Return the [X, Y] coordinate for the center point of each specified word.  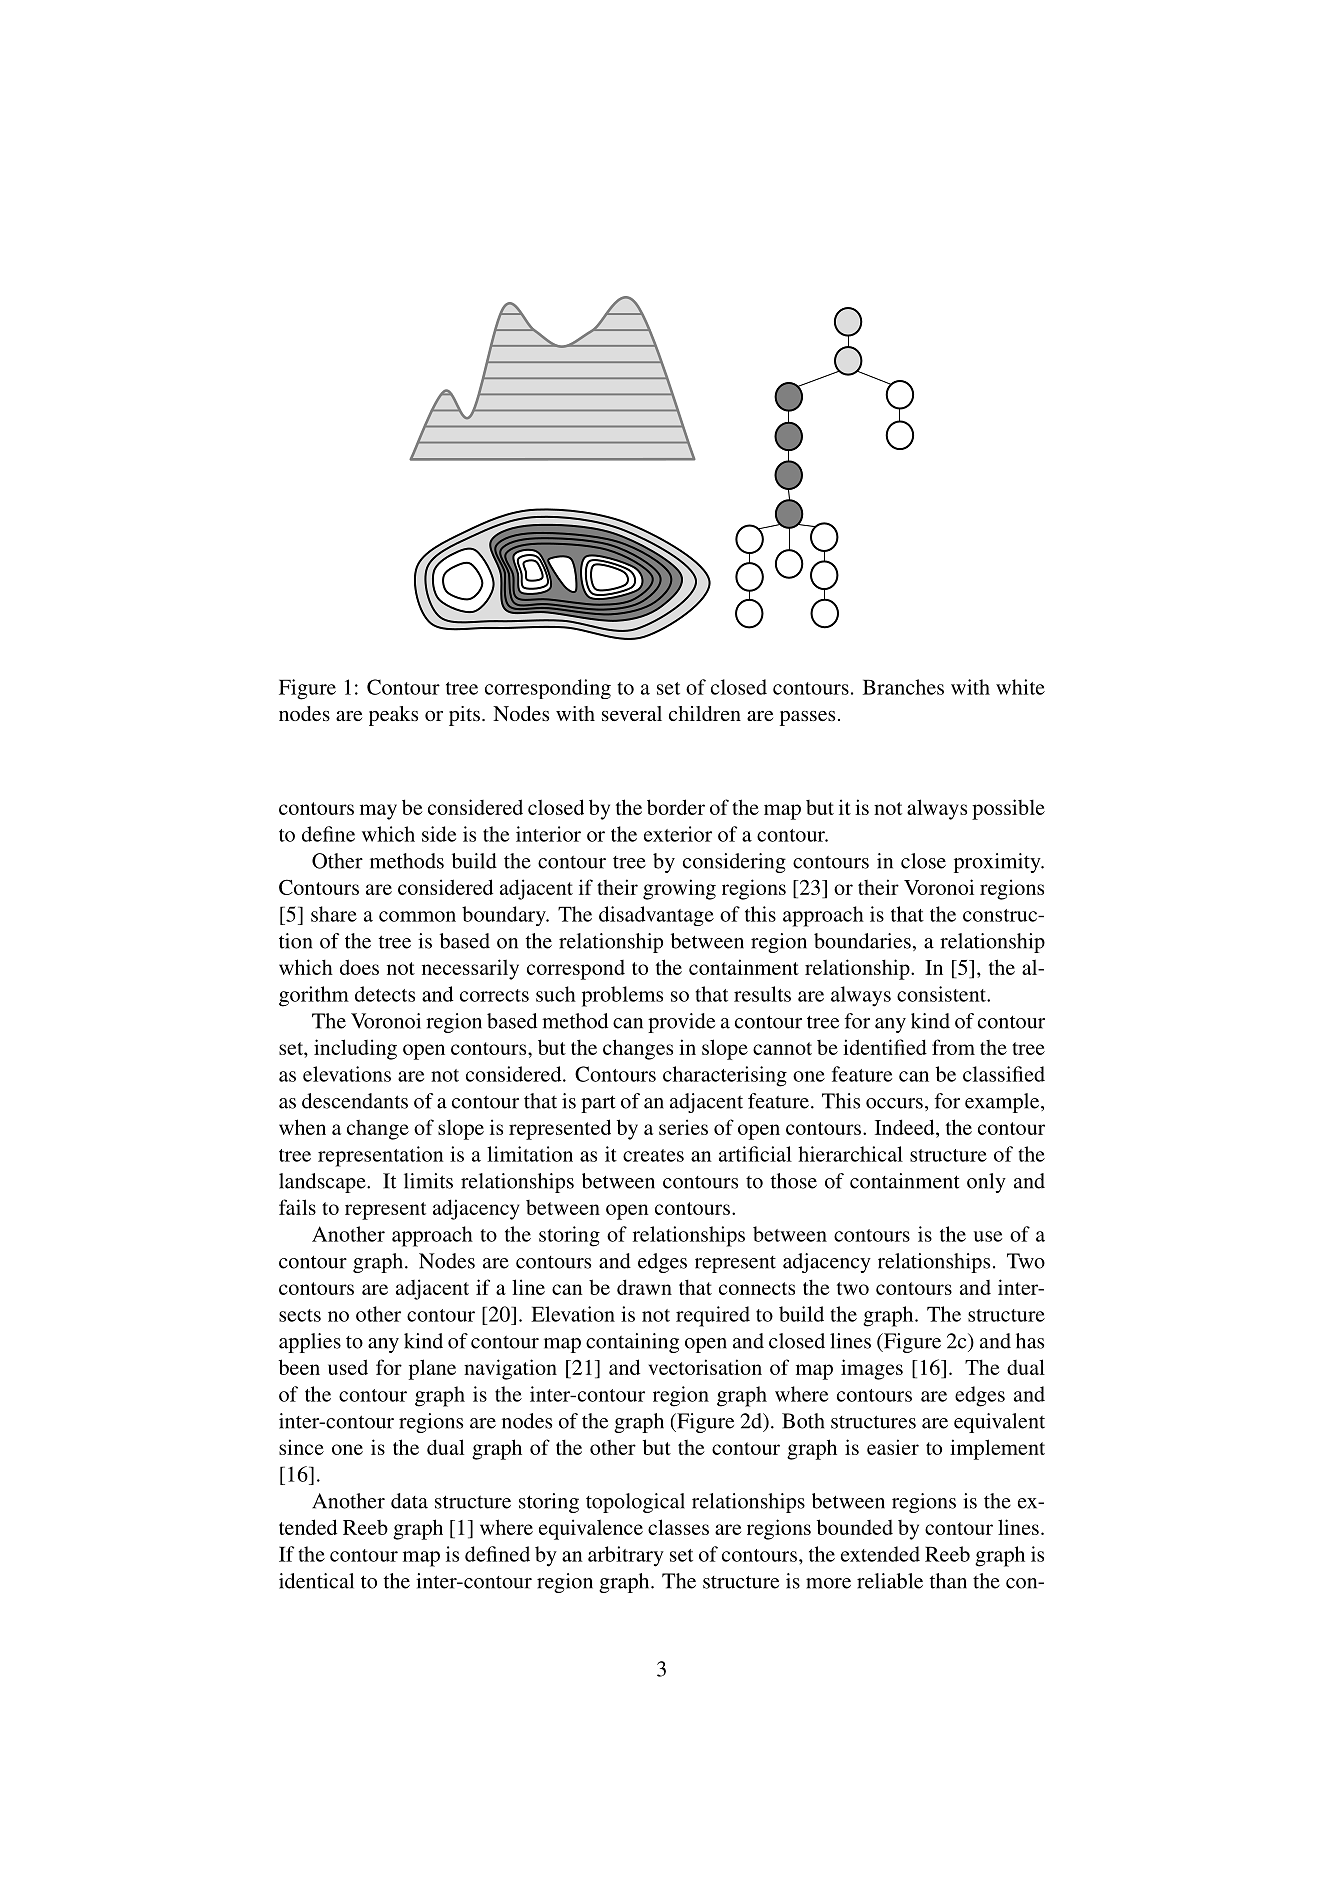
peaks [393, 716]
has [1030, 1341]
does [359, 967]
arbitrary [626, 1556]
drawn [644, 1287]
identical [316, 1581]
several [632, 713]
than [948, 1581]
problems [622, 996]
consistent [942, 994]
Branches [903, 687]
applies [310, 1343]
